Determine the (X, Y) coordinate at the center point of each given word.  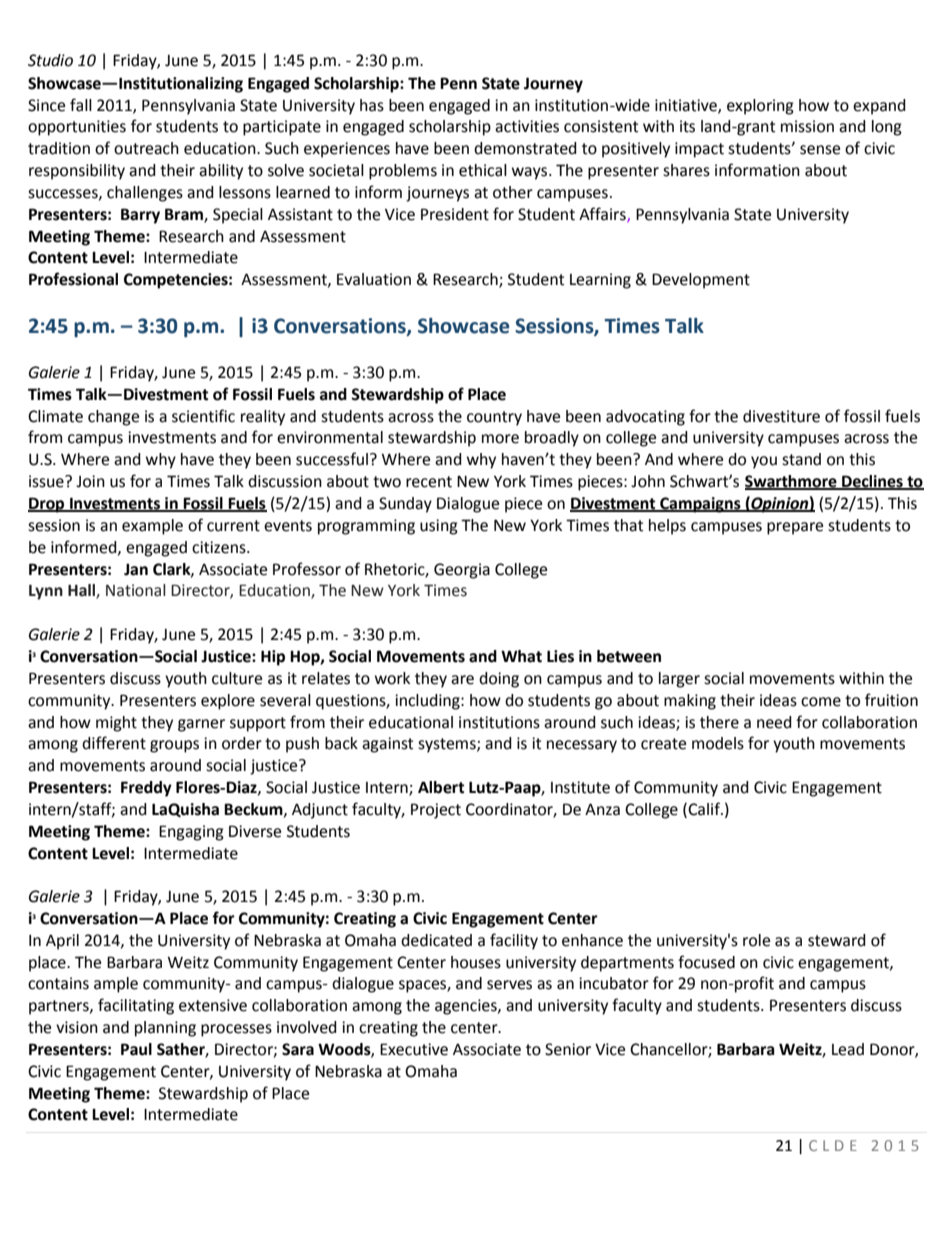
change (113, 418)
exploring (760, 107)
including (428, 702)
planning (165, 1029)
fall (81, 105)
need (774, 722)
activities (527, 126)
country (494, 418)
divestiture (781, 416)
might (116, 724)
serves (509, 985)
